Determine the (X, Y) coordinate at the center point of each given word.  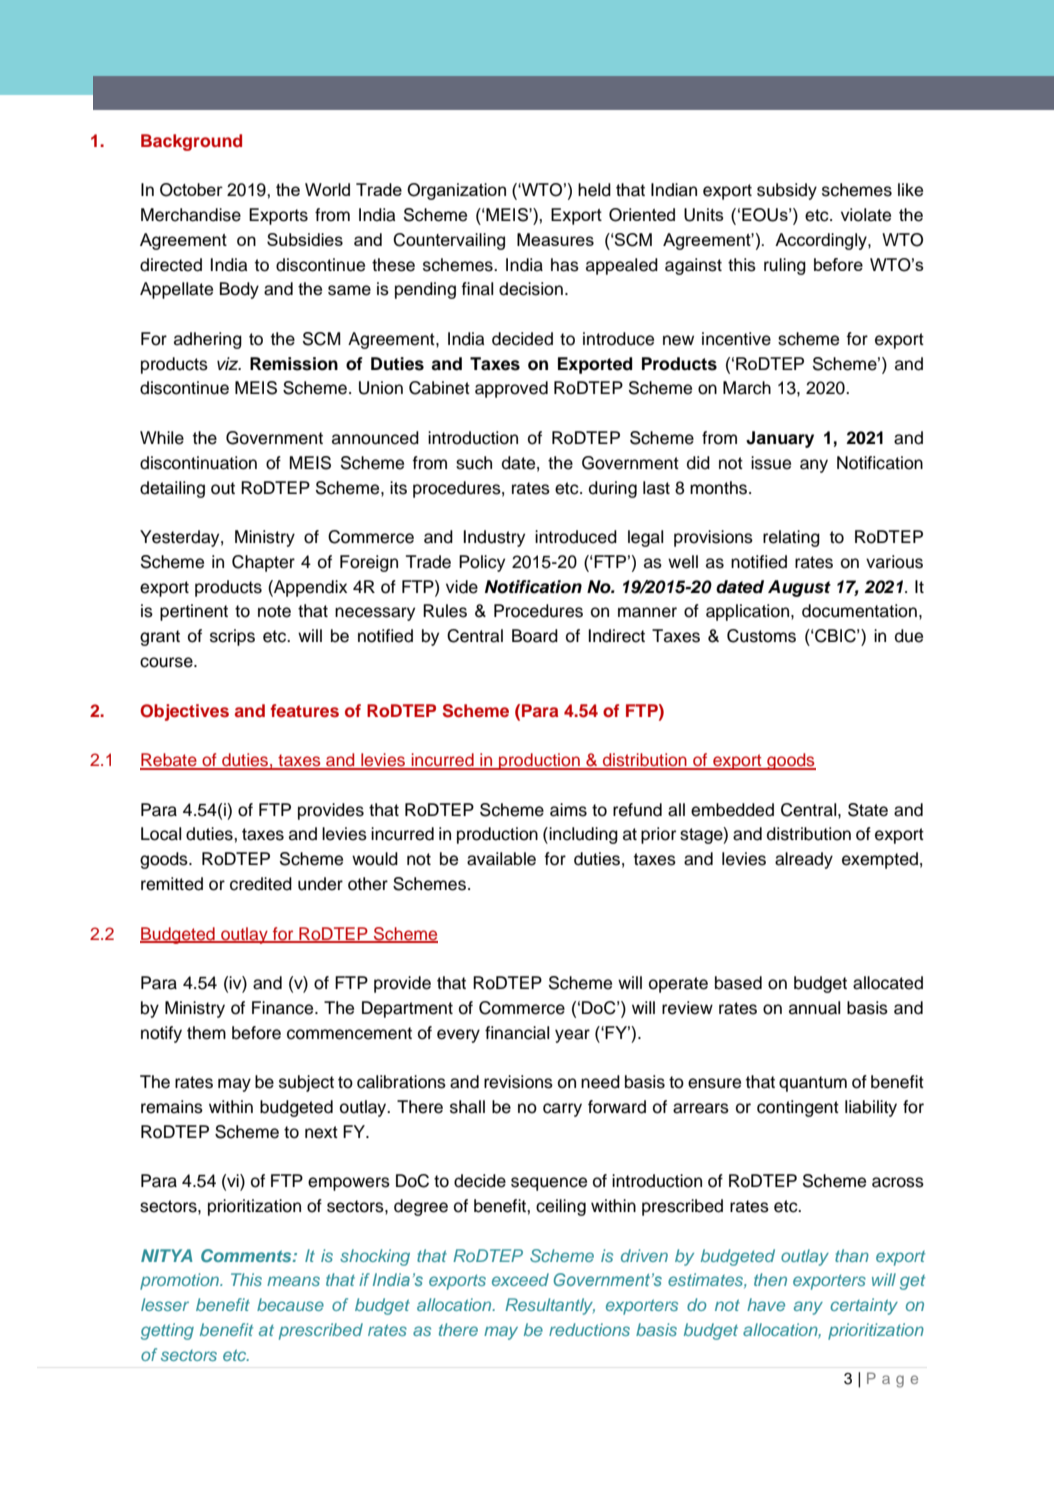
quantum (813, 1084)
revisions (518, 1082)
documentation (859, 611)
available (501, 859)
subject (306, 1083)
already (804, 860)
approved (511, 389)
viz (229, 363)
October (191, 190)
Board (535, 636)
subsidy (787, 191)
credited (261, 884)
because (290, 1304)
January (780, 439)
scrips (232, 637)
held (594, 190)
